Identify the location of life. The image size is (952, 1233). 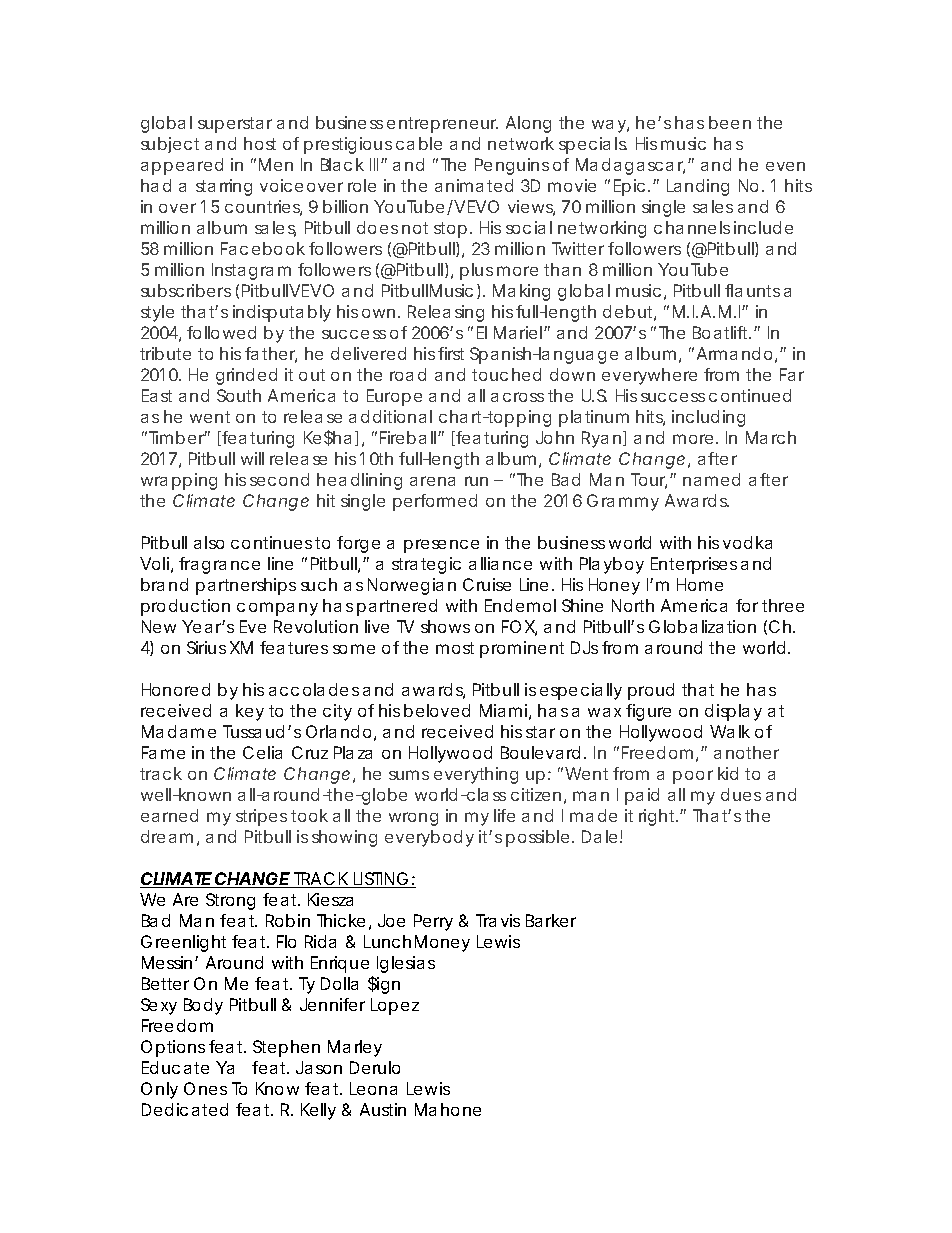
(504, 815).
